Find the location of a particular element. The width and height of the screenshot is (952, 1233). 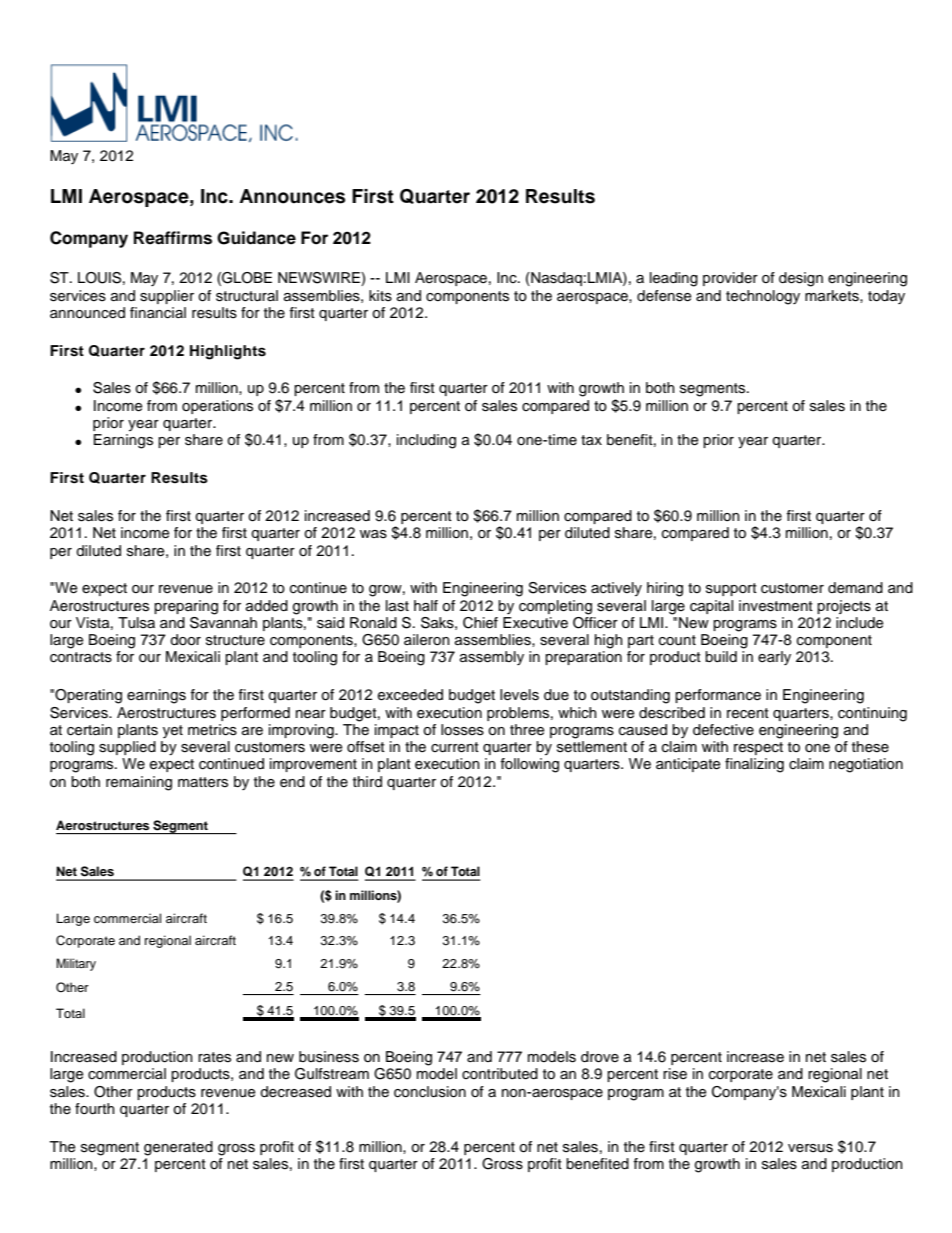

kits is located at coordinates (380, 296).
